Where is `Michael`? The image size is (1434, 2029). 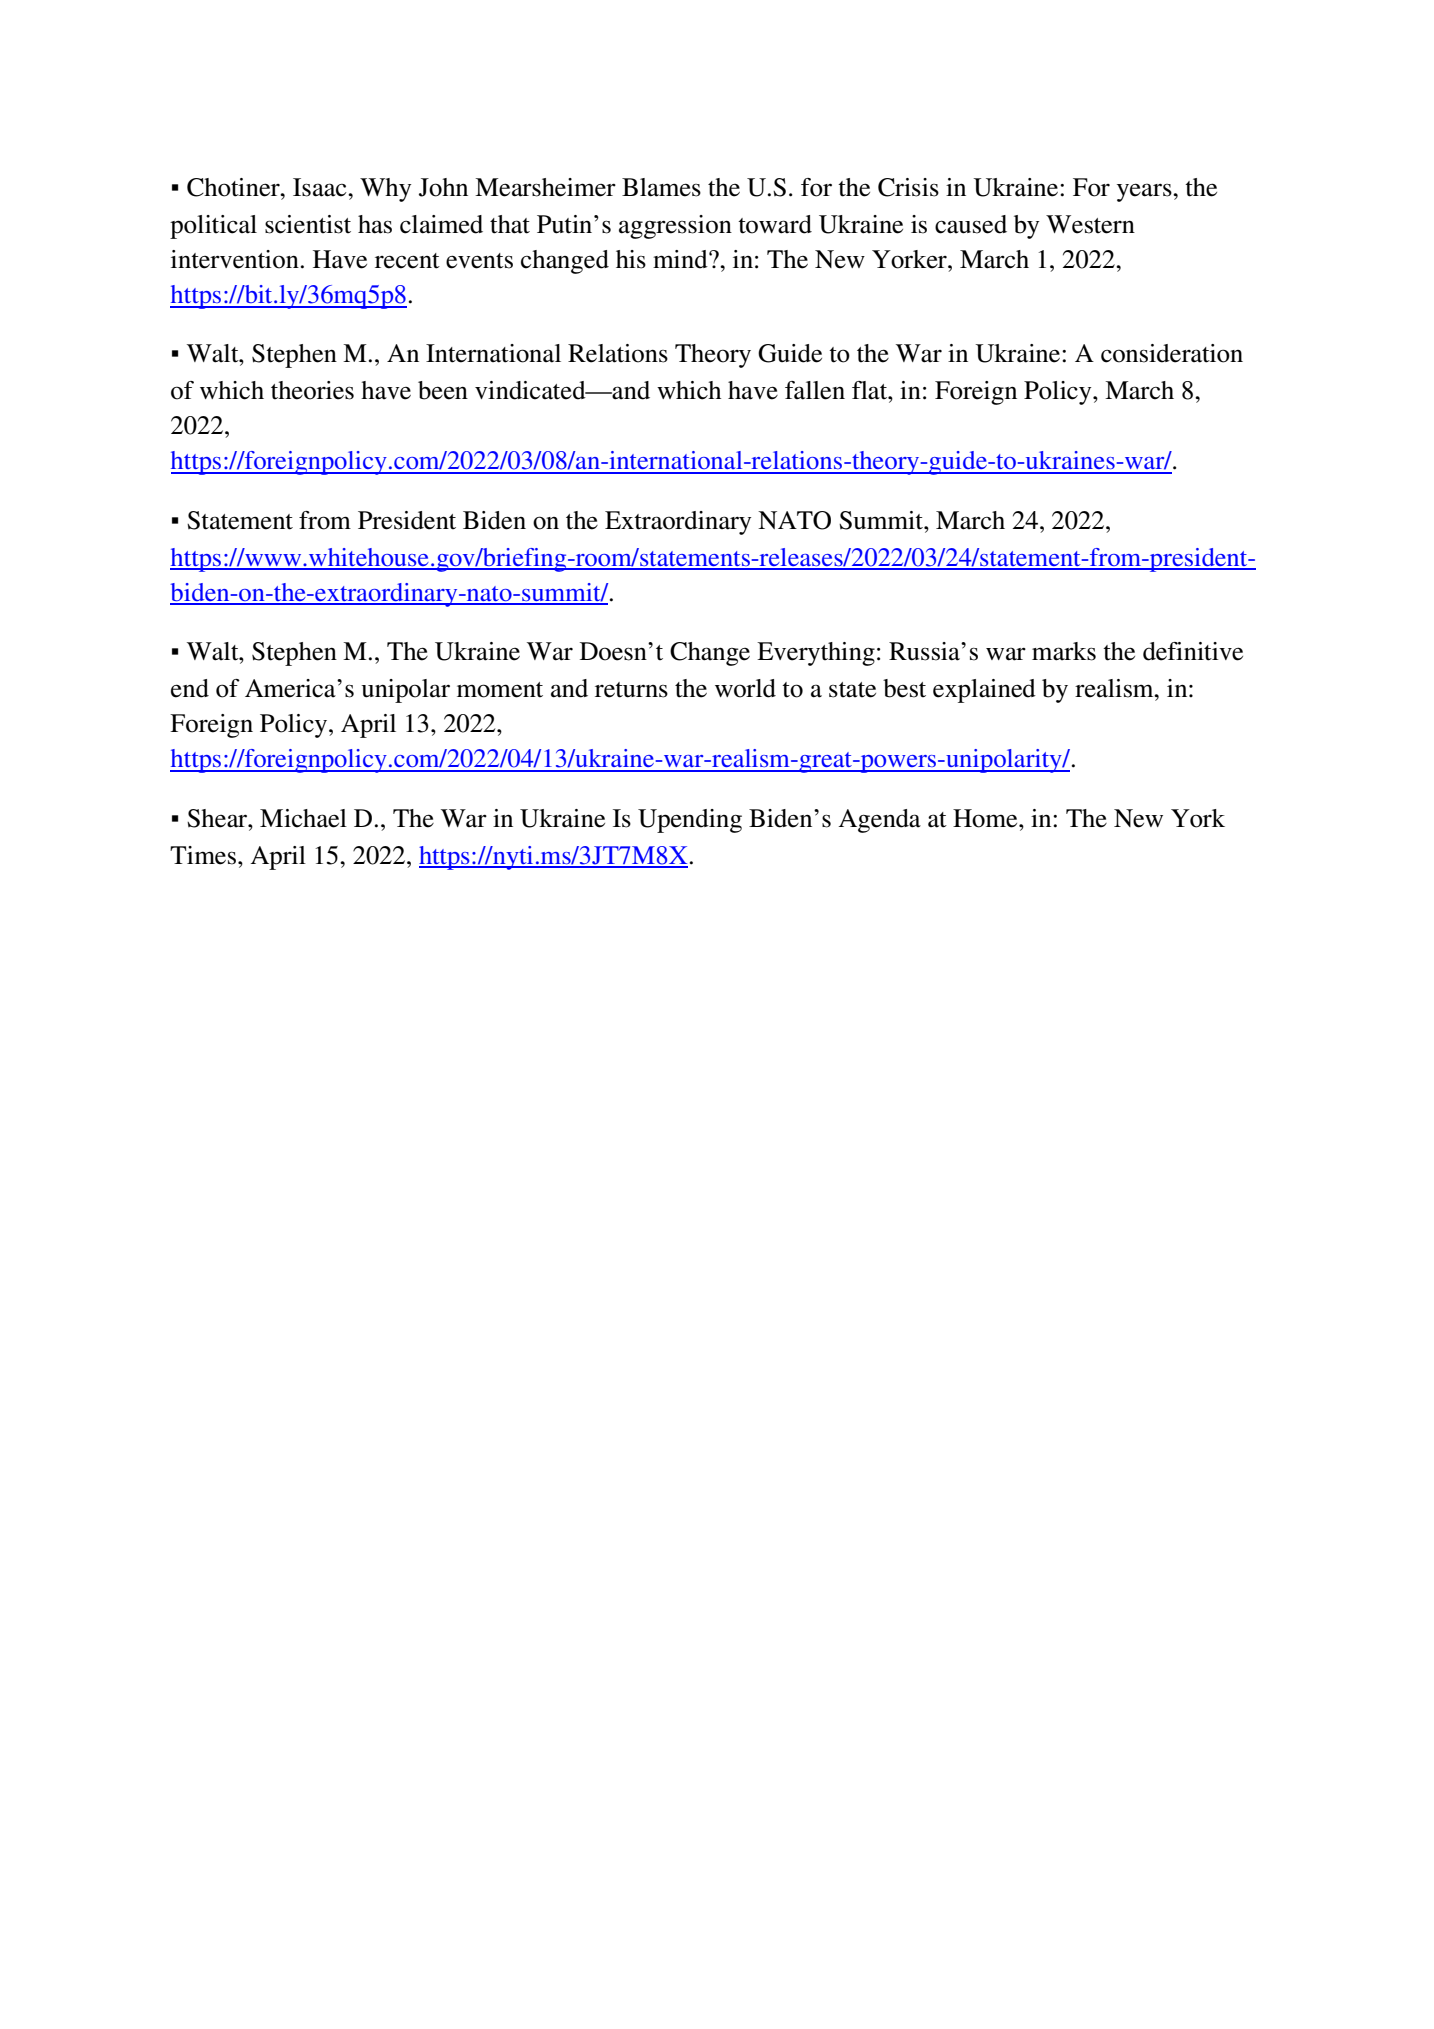
Michael is located at coordinates (303, 818).
